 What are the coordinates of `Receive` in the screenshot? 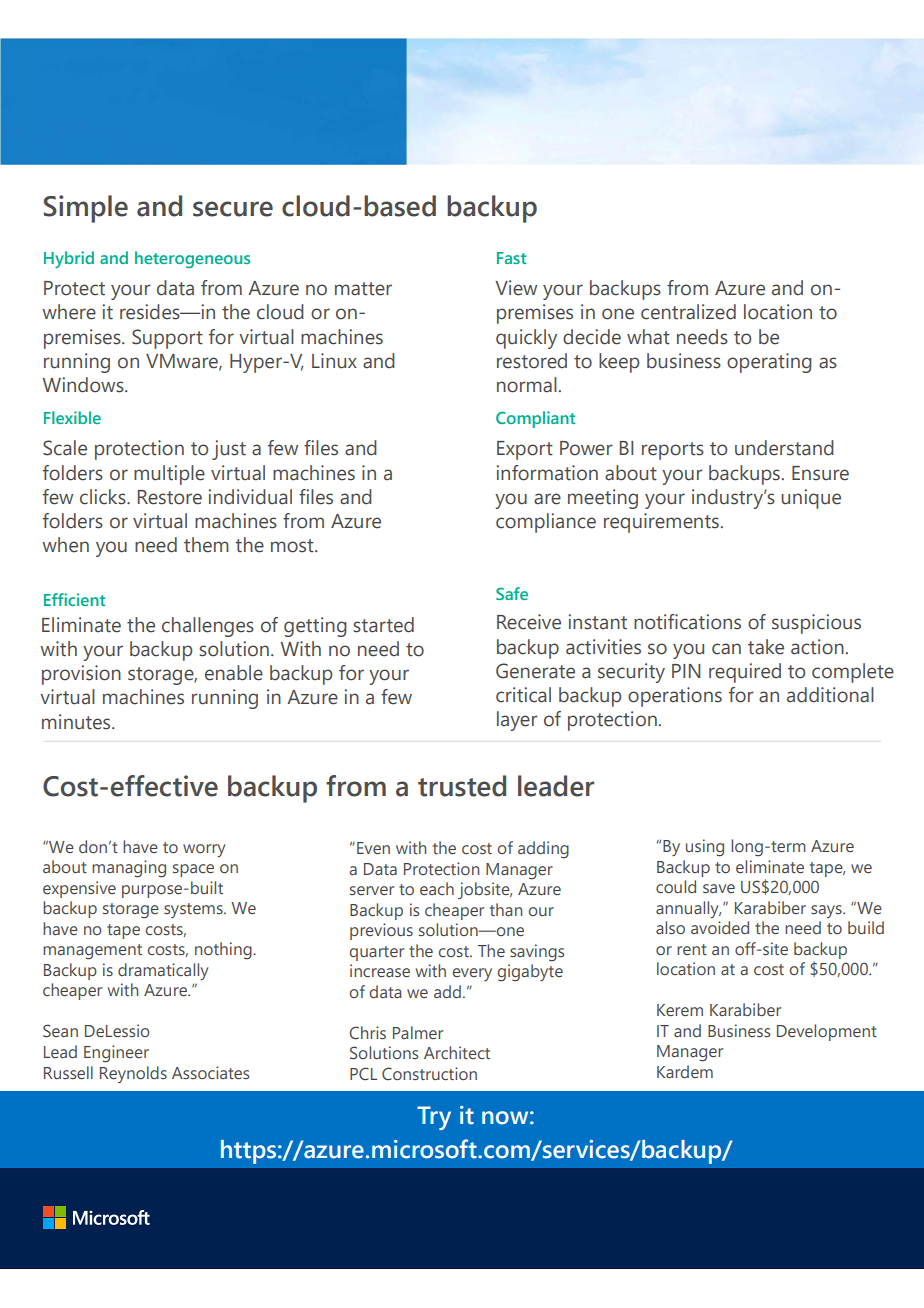 It's located at (529, 622).
